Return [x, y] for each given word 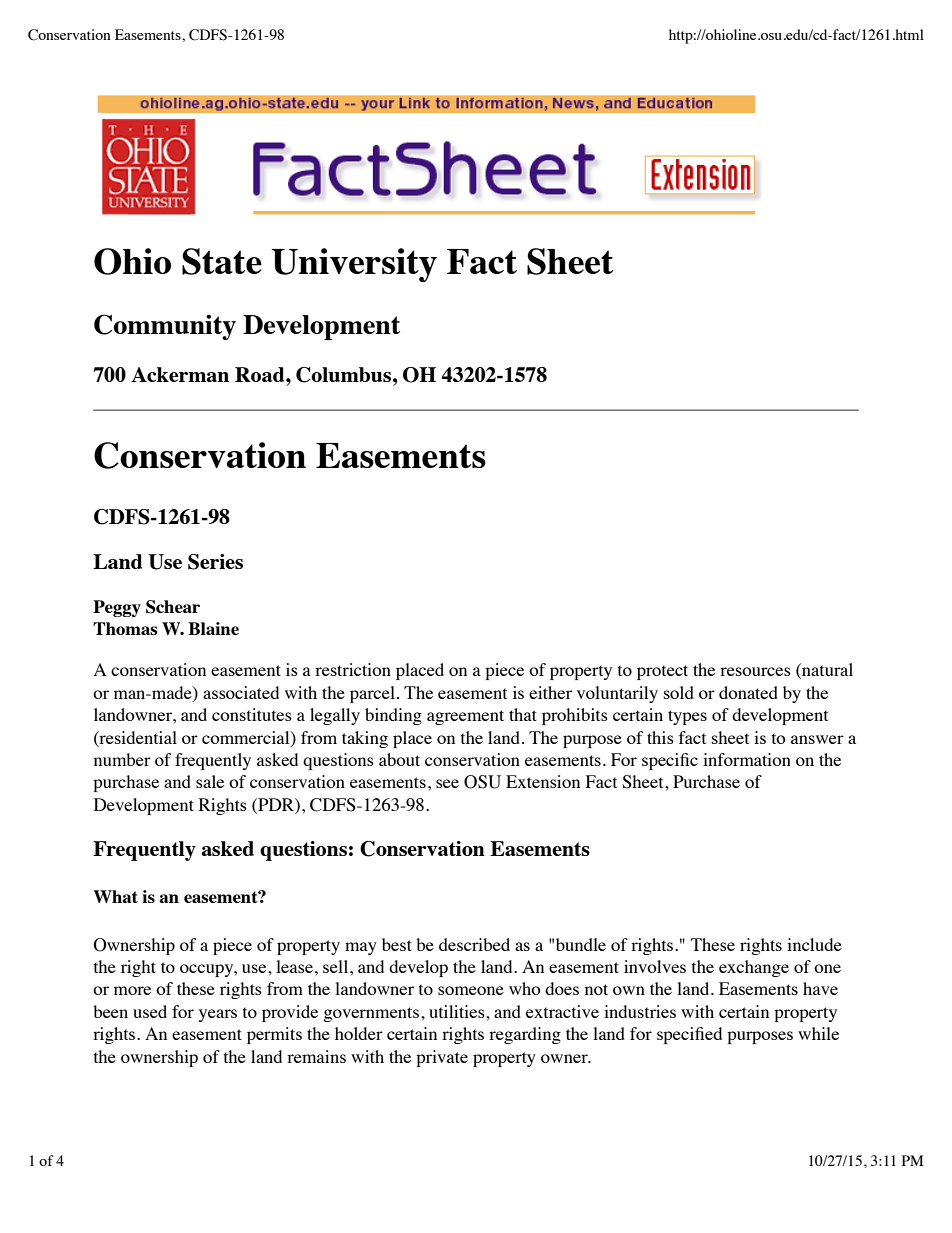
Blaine [213, 628]
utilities [458, 1011]
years [218, 1015]
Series [215, 562]
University [354, 265]
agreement [465, 717]
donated [748, 692]
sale [210, 781]
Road [261, 374]
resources [755, 671]
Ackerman [180, 374]
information [747, 759]
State [222, 261]
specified [689, 1035]
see [447, 783]
